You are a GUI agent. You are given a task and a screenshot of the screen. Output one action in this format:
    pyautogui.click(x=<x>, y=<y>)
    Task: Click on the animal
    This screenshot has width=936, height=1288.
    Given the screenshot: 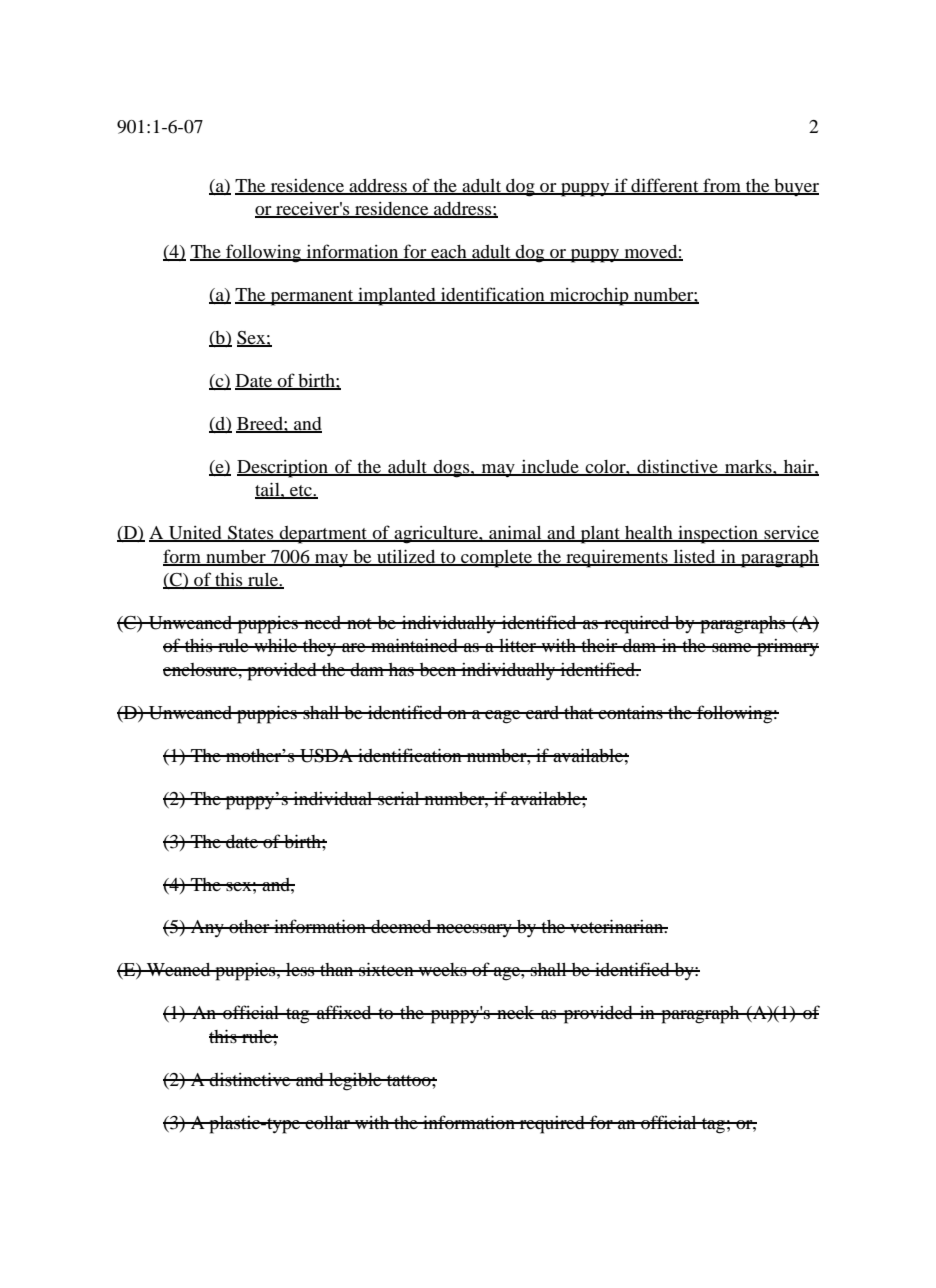 What is the action you would take?
    pyautogui.click(x=515, y=533)
